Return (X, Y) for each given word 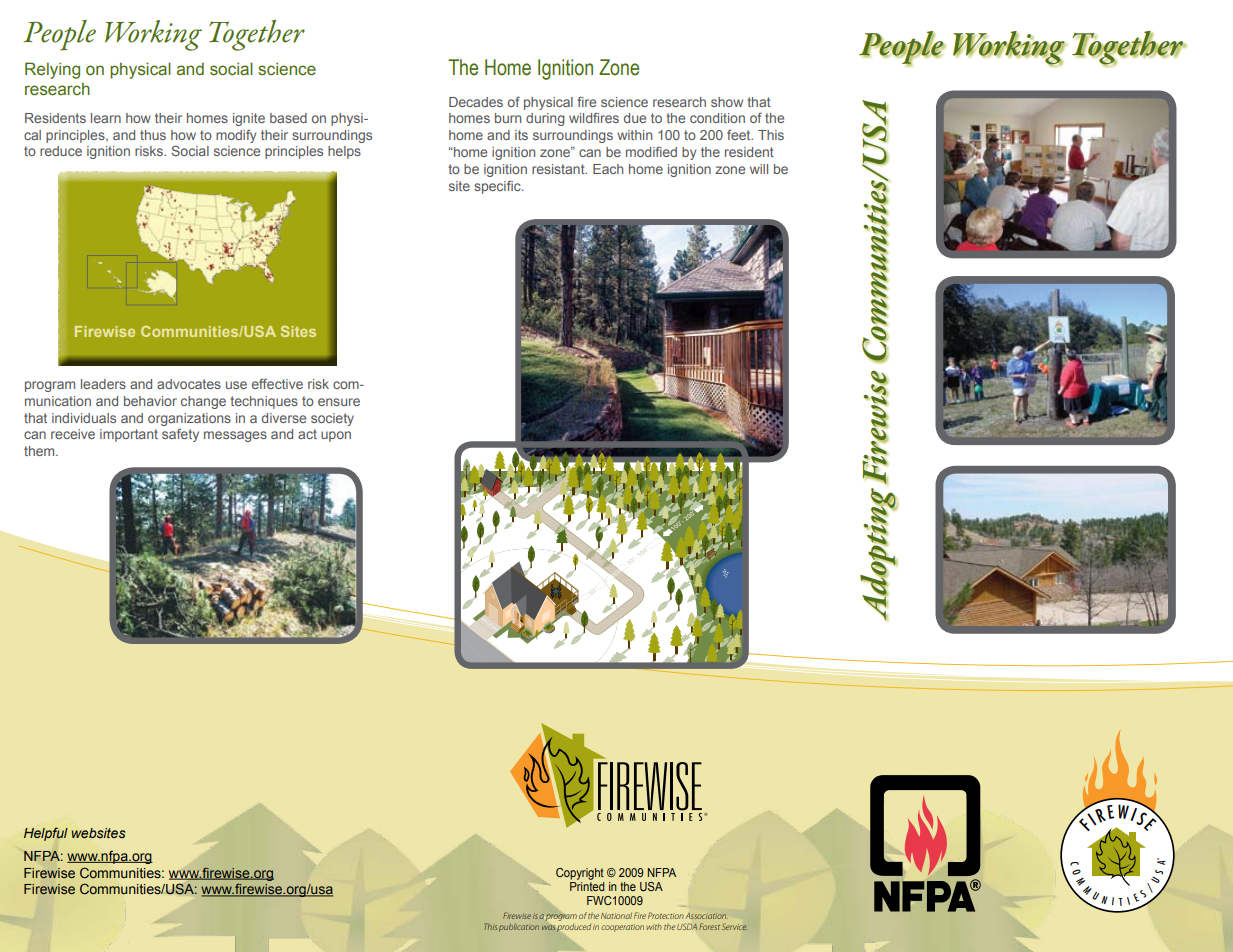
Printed (587, 885)
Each (608, 169)
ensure (339, 402)
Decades (476, 102)
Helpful (46, 834)
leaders (103, 384)
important (129, 435)
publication (519, 928)
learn (106, 118)
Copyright (580, 874)
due (635, 118)
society (332, 419)
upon (336, 436)
